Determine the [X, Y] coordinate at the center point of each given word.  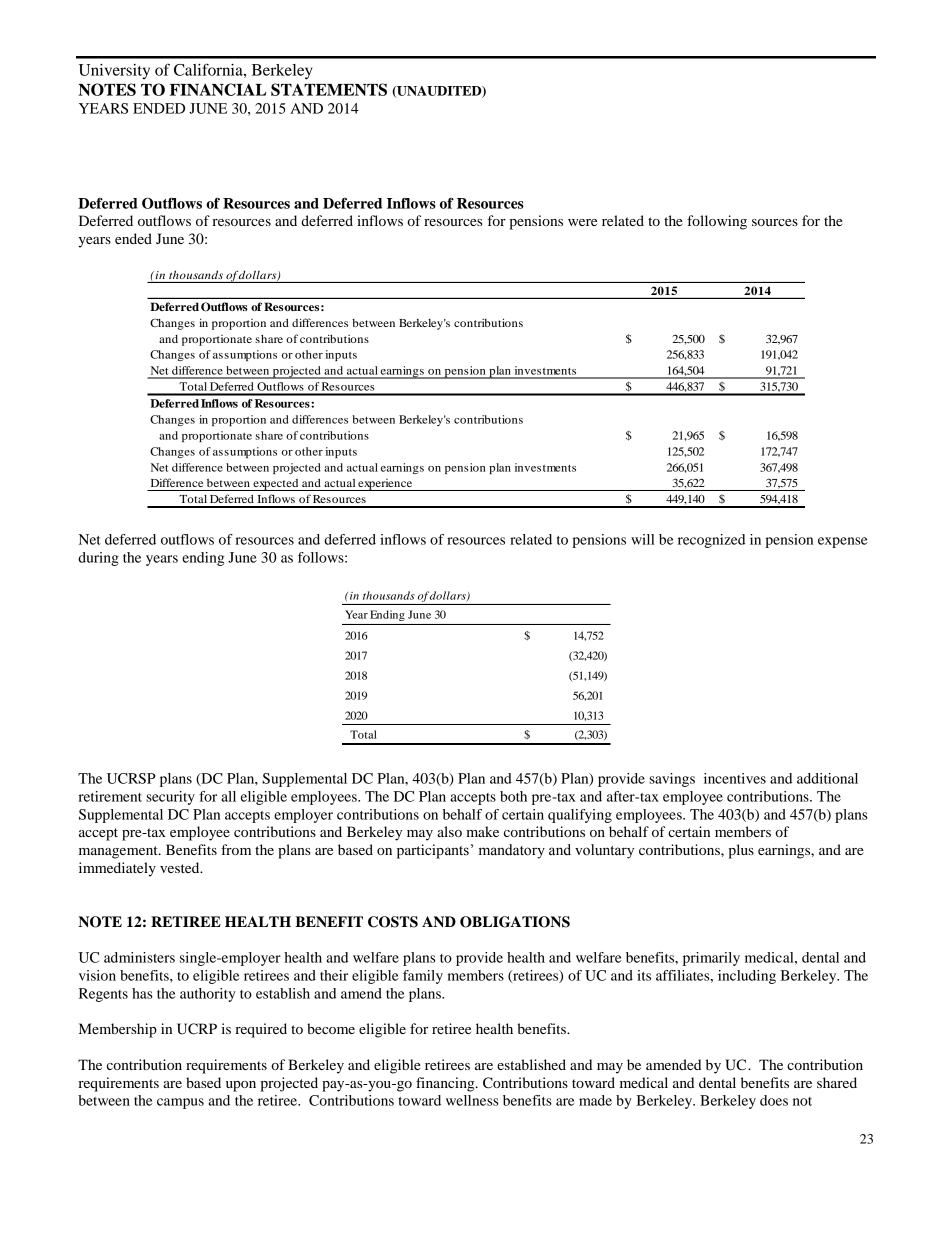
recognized [711, 541]
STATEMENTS [329, 89]
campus [180, 1103]
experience [386, 485]
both [513, 796]
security [170, 798]
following [717, 222]
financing [446, 1084]
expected [276, 485]
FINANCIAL [218, 89]
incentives [735, 778]
